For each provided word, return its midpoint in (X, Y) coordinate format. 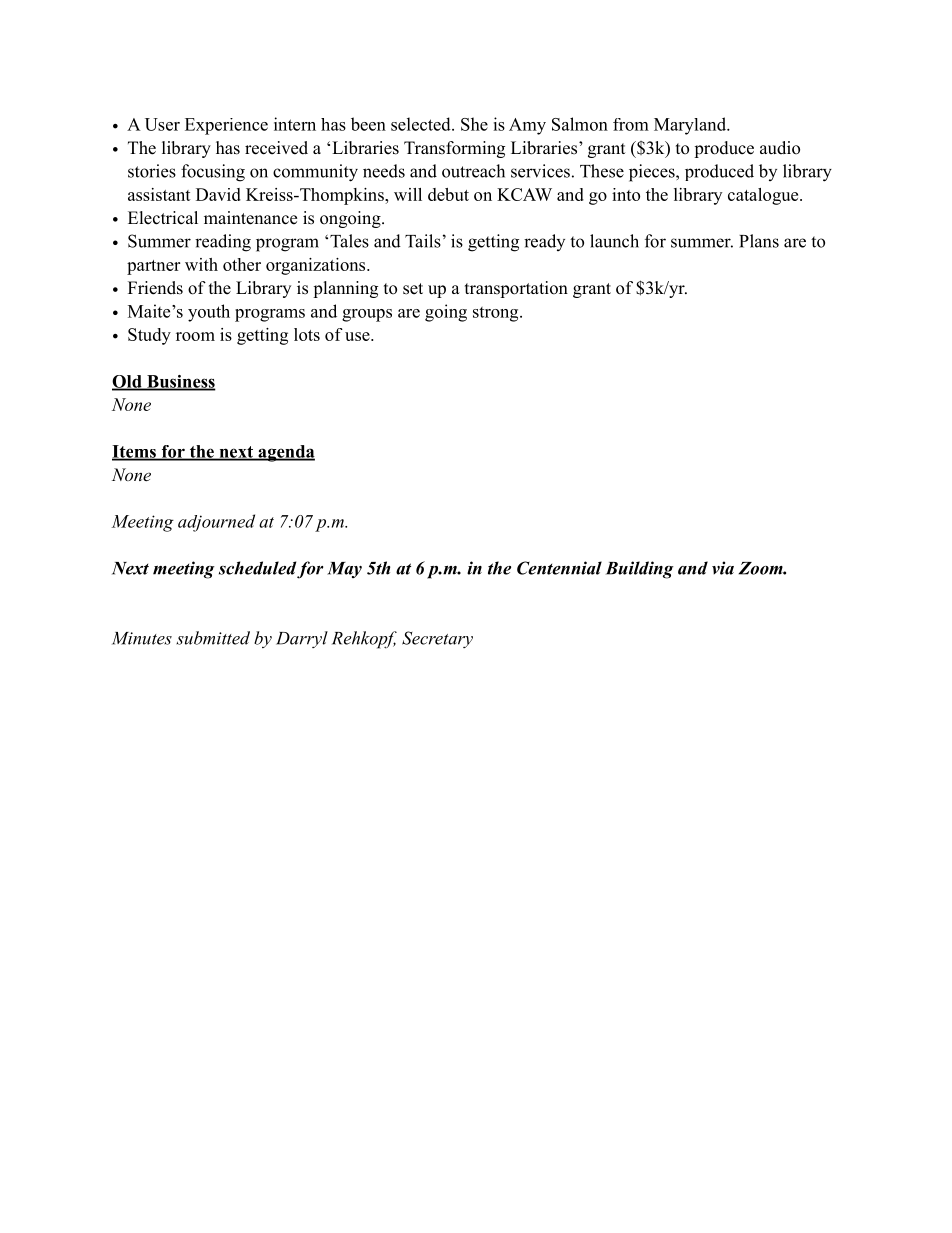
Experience (226, 126)
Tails (423, 241)
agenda (285, 453)
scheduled (257, 568)
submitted (213, 638)
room (195, 336)
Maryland (691, 126)
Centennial (559, 568)
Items (135, 452)
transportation (516, 289)
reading (223, 243)
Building (640, 570)
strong (497, 314)
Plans (759, 241)
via (723, 568)
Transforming (454, 149)
